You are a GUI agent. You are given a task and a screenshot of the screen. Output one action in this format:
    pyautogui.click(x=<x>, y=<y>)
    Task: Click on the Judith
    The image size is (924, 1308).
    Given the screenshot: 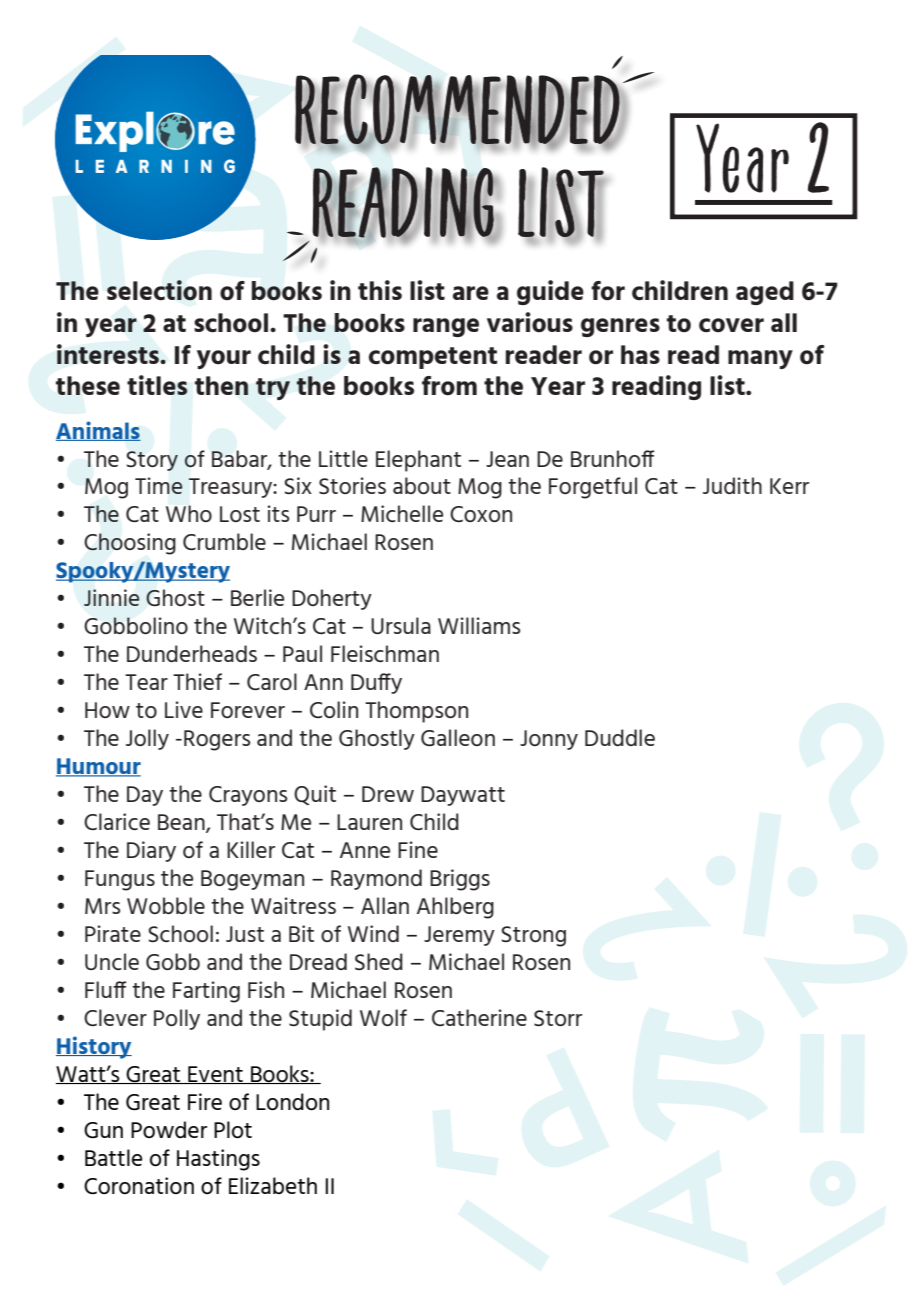 What is the action you would take?
    pyautogui.click(x=732, y=485)
